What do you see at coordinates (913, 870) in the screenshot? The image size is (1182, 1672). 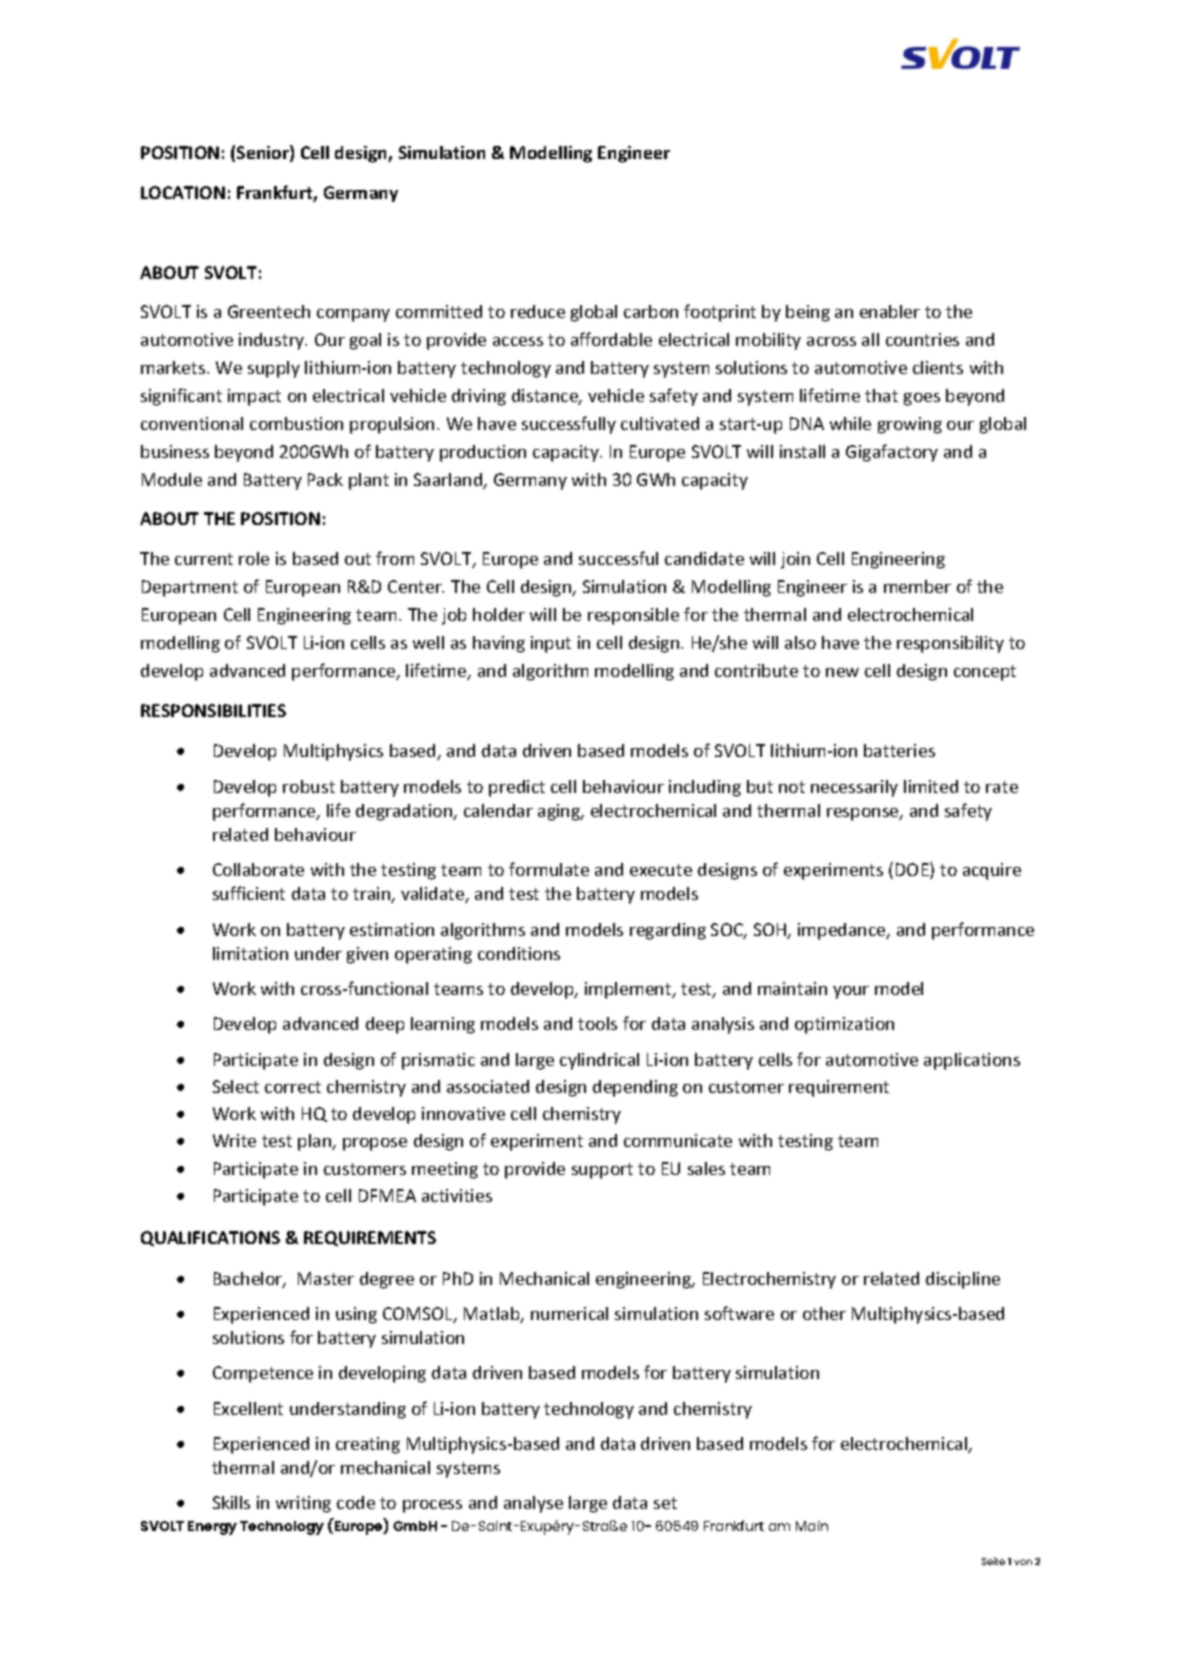 I see `DOE` at bounding box center [913, 870].
